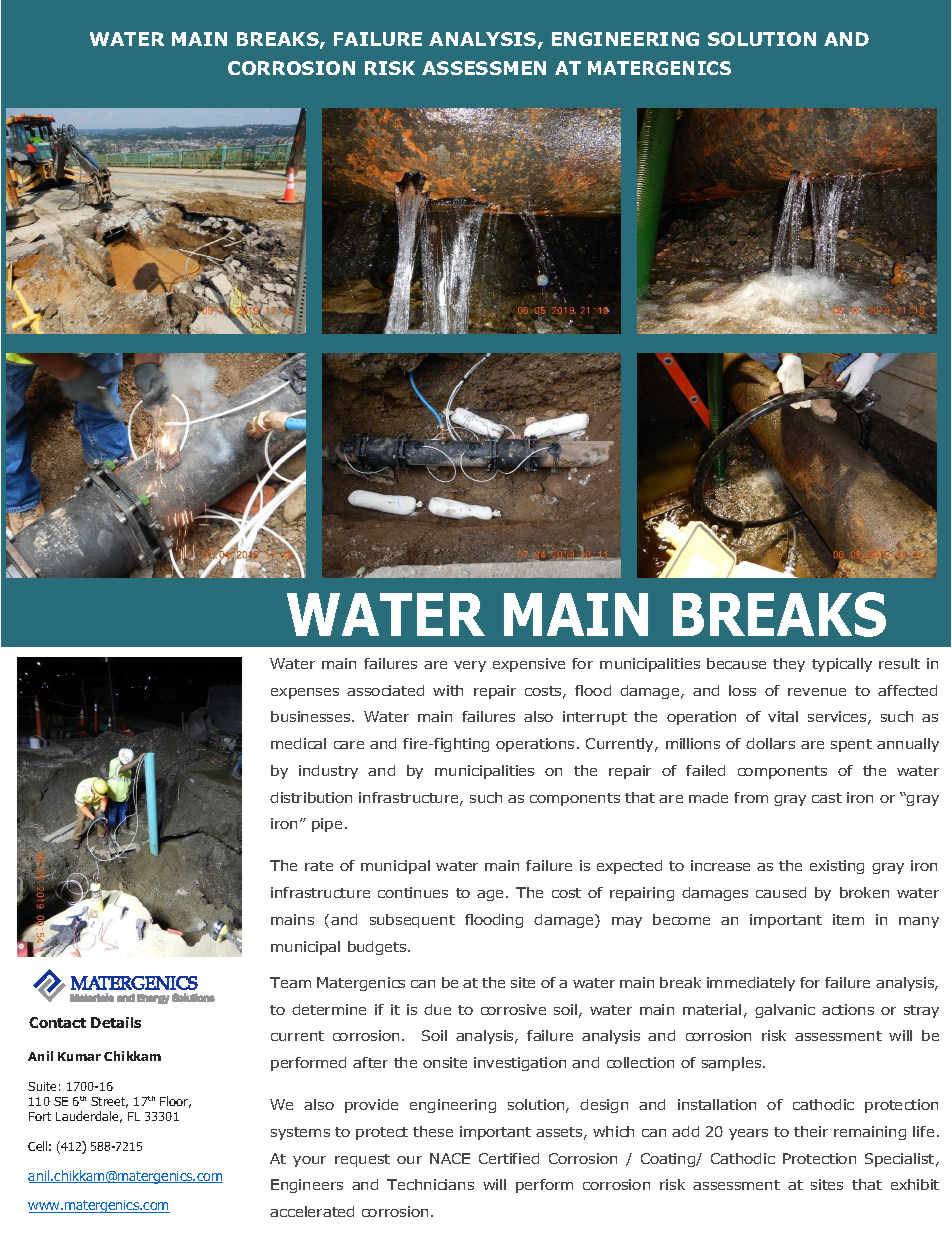 The height and width of the page is (1233, 952). I want to click on expenses, so click(305, 693).
